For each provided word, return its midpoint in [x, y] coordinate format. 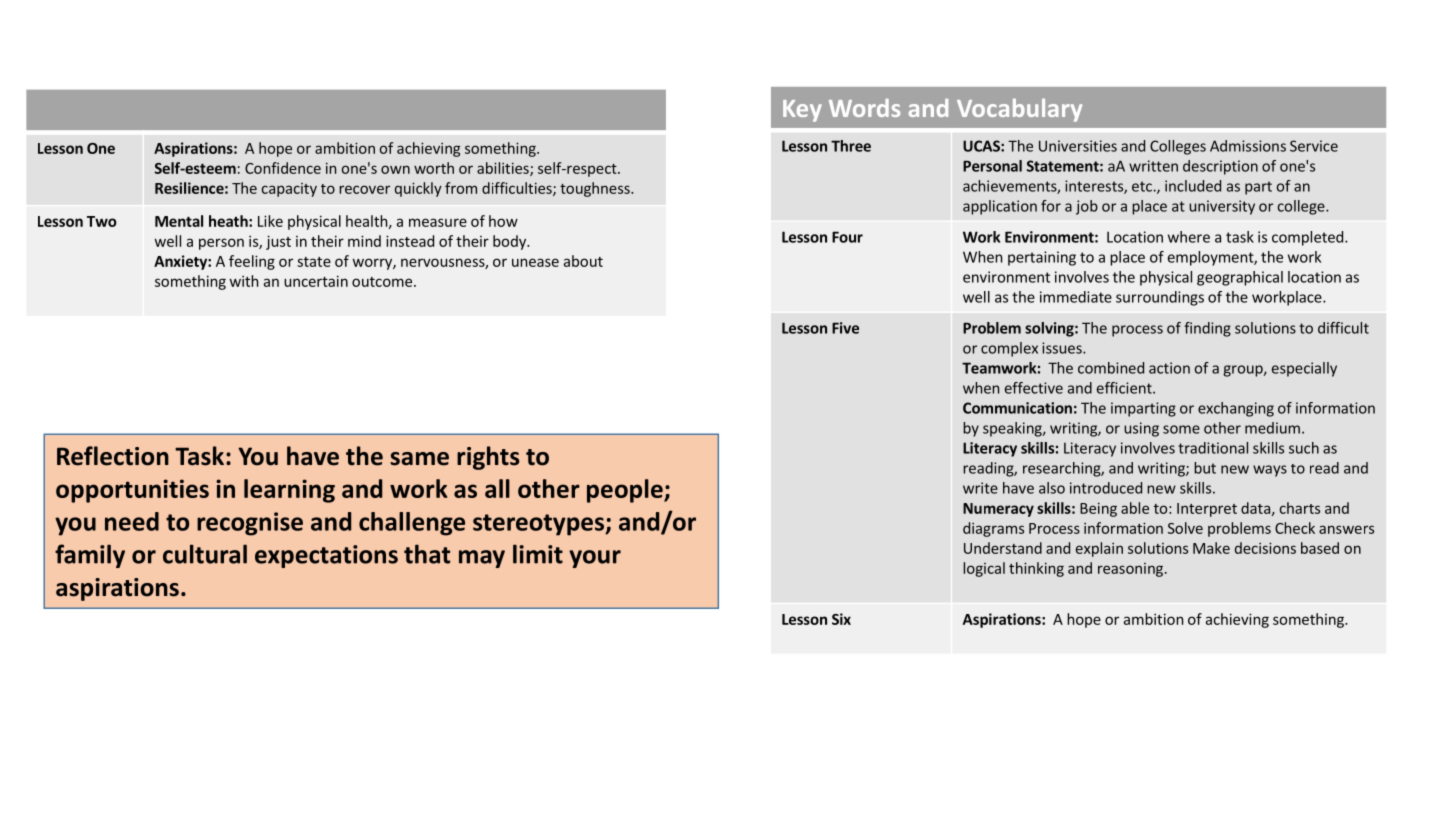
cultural [205, 554]
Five [845, 328]
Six [841, 619]
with [244, 281]
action [1169, 368]
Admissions [1248, 146]
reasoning [1130, 570]
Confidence [283, 168]
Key [802, 111]
